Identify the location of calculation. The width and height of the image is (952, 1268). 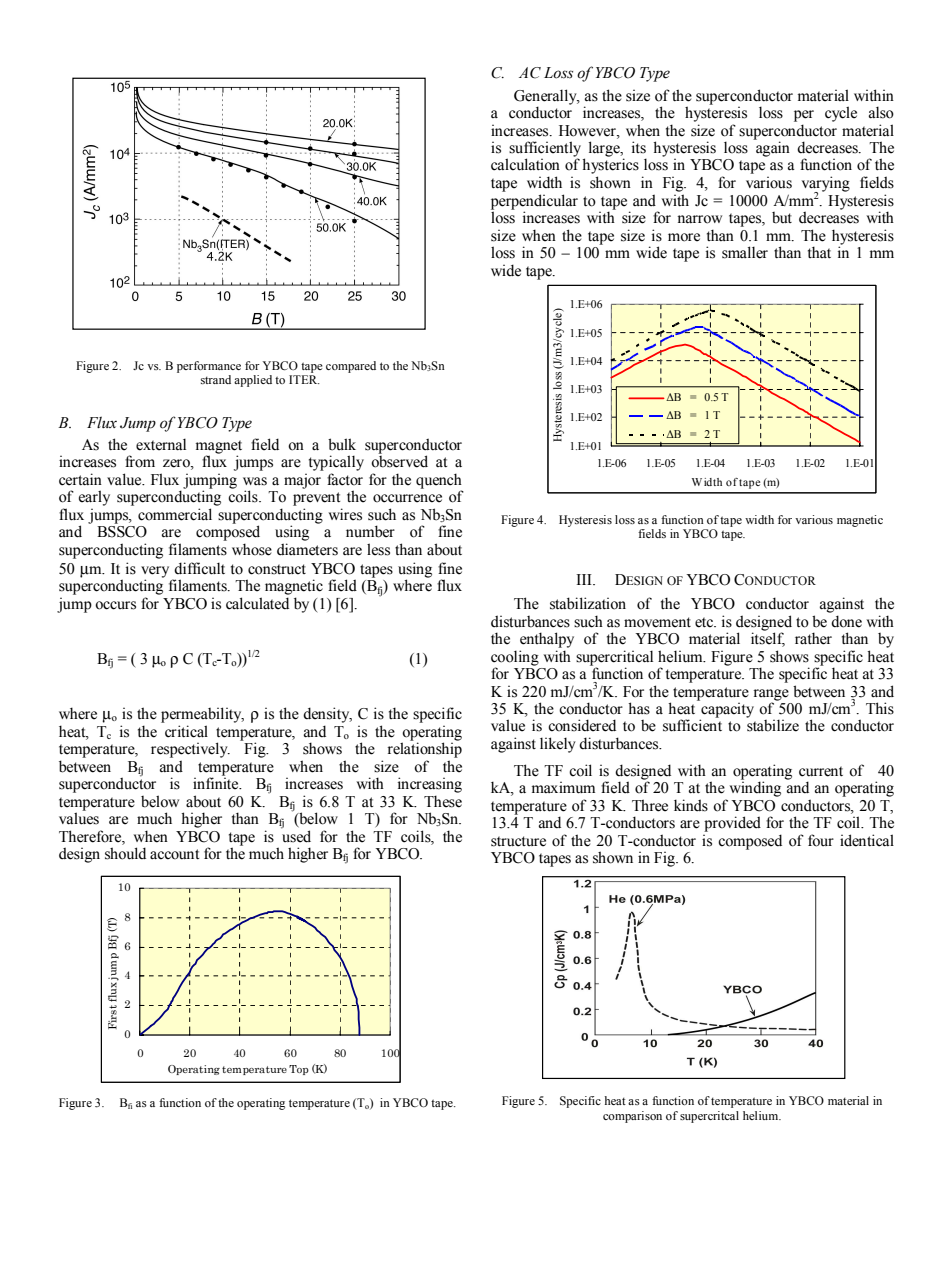
(525, 164).
